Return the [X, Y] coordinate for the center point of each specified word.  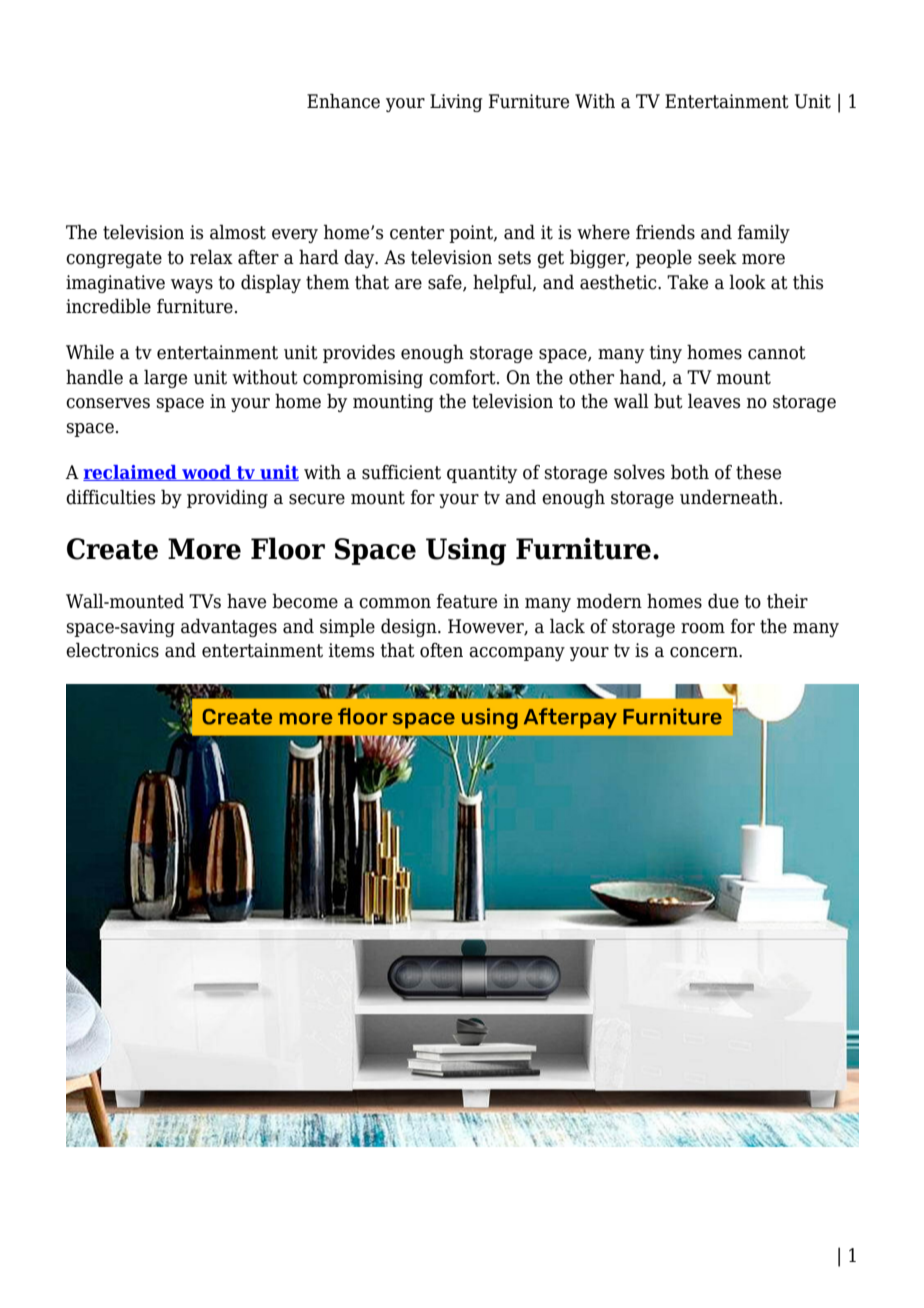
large [165, 378]
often [441, 650]
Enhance [343, 101]
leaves [714, 401]
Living [456, 103]
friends [665, 232]
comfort [463, 377]
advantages [229, 627]
